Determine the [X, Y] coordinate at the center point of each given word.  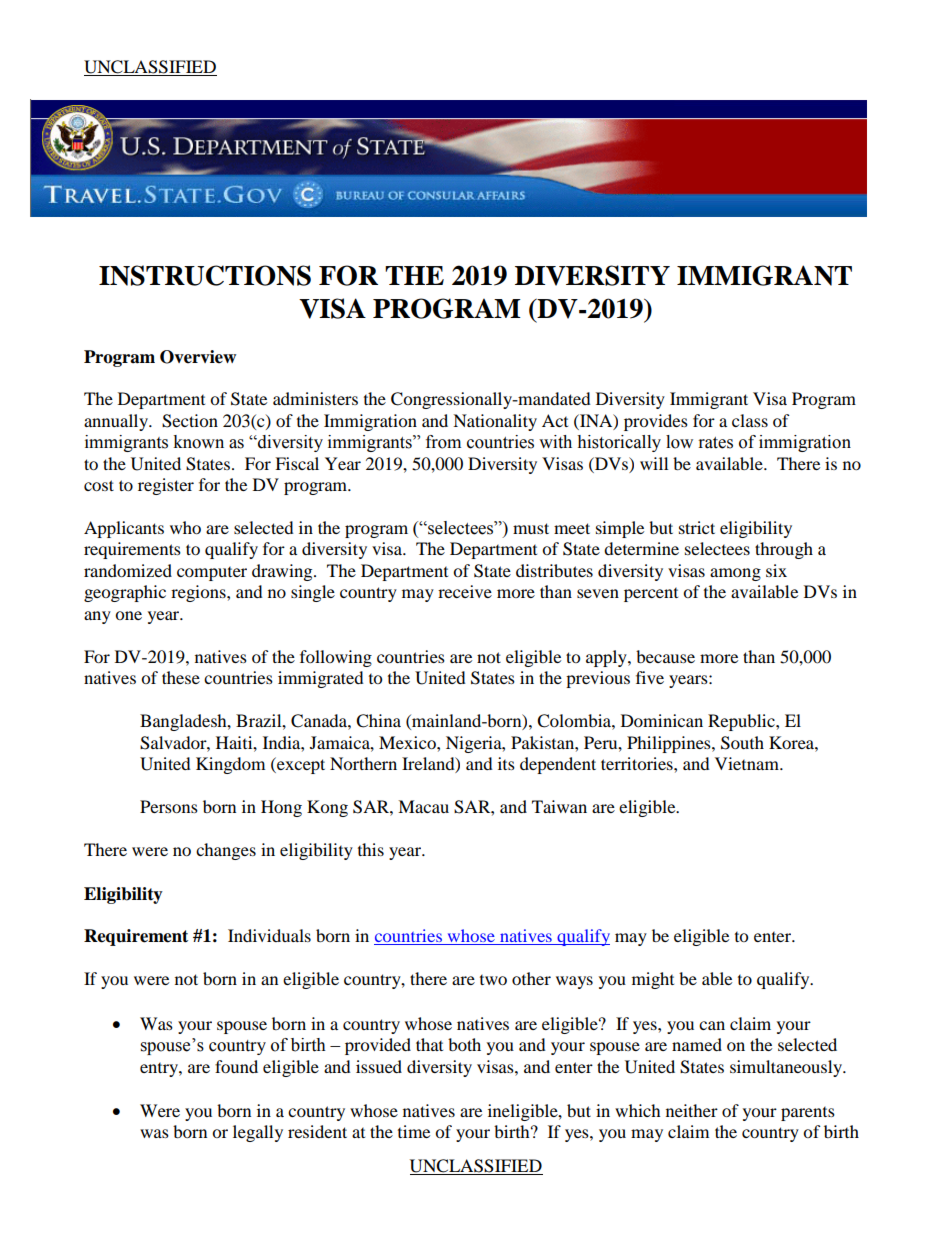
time [414, 1131]
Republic [742, 722]
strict [697, 527]
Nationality [495, 422]
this [371, 849]
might [653, 980]
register [166, 486]
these [181, 677]
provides [656, 422]
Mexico [408, 742]
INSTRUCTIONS [205, 275]
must [531, 528]
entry [160, 1070]
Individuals [269, 935]
